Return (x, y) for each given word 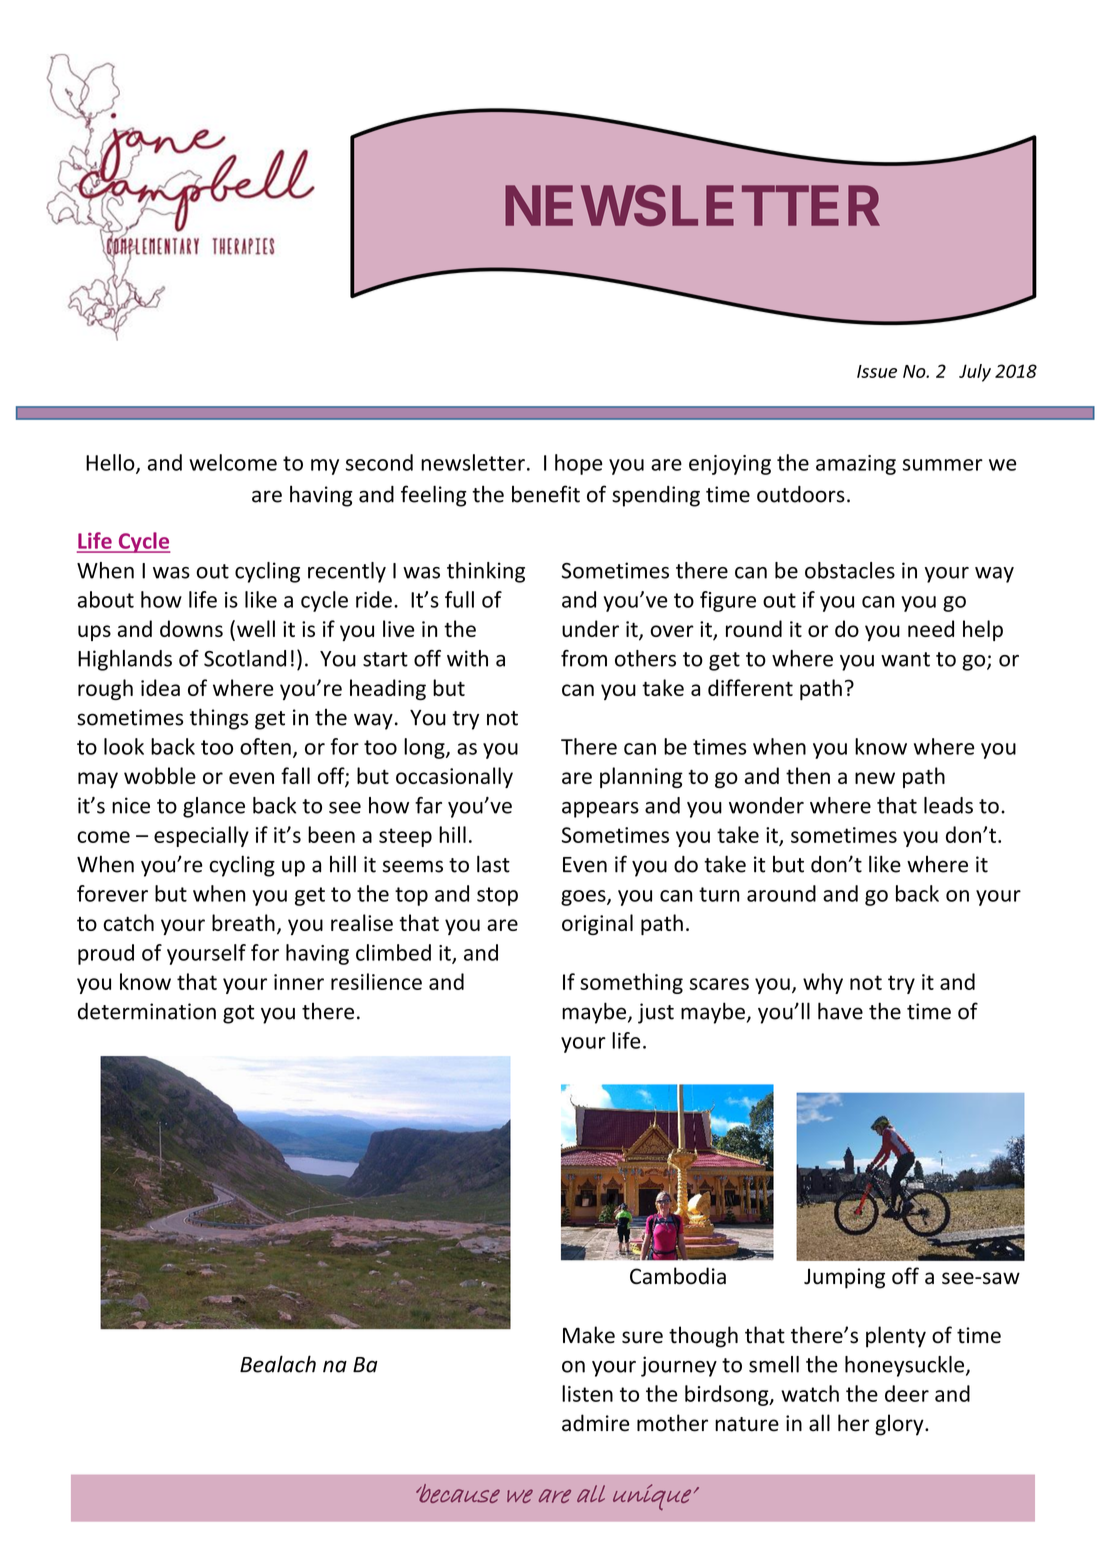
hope (578, 464)
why (823, 983)
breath (243, 922)
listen (587, 1393)
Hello (111, 463)
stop (497, 896)
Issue (877, 371)
